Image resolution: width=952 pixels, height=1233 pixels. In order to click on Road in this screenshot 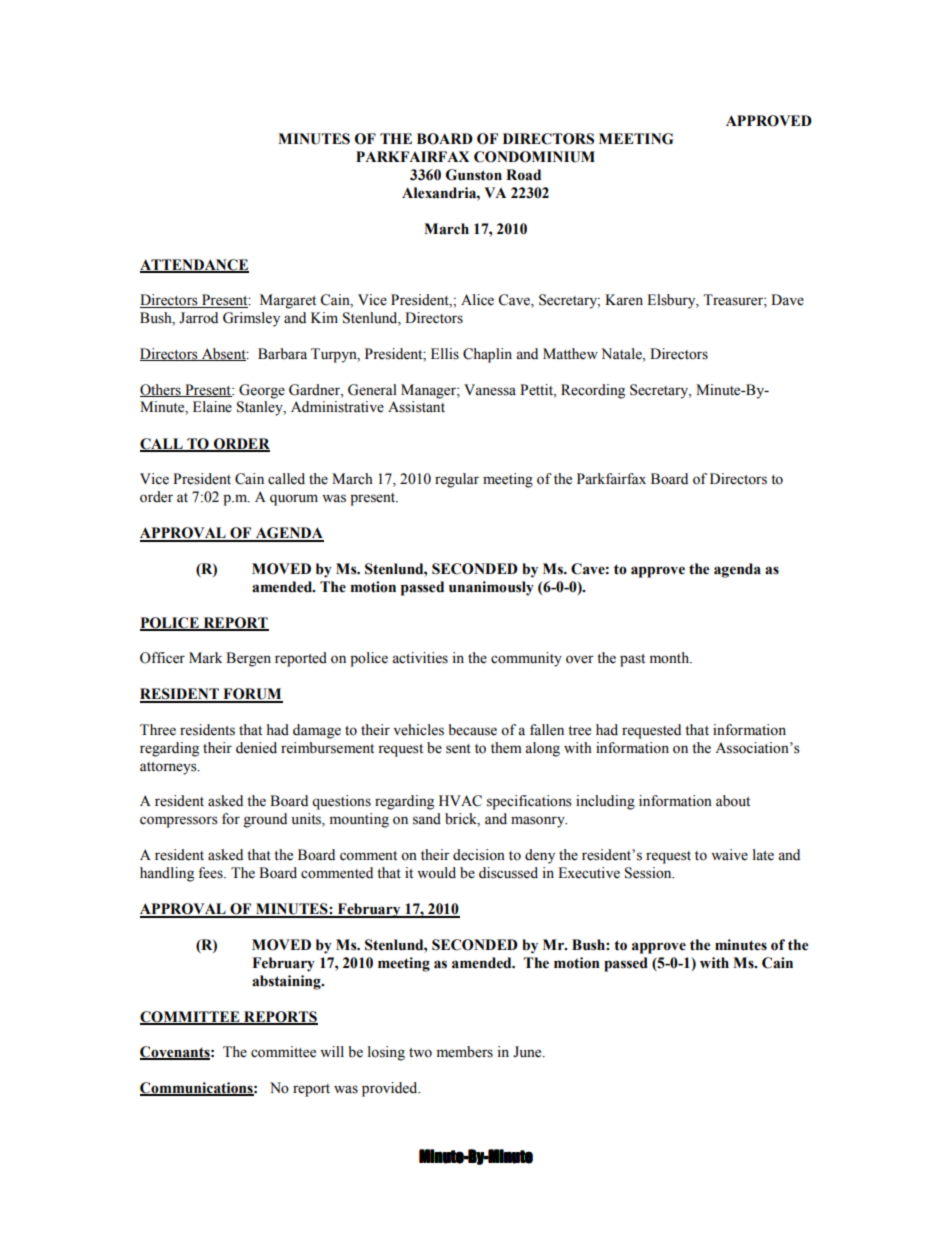, I will do `click(523, 175)`.
